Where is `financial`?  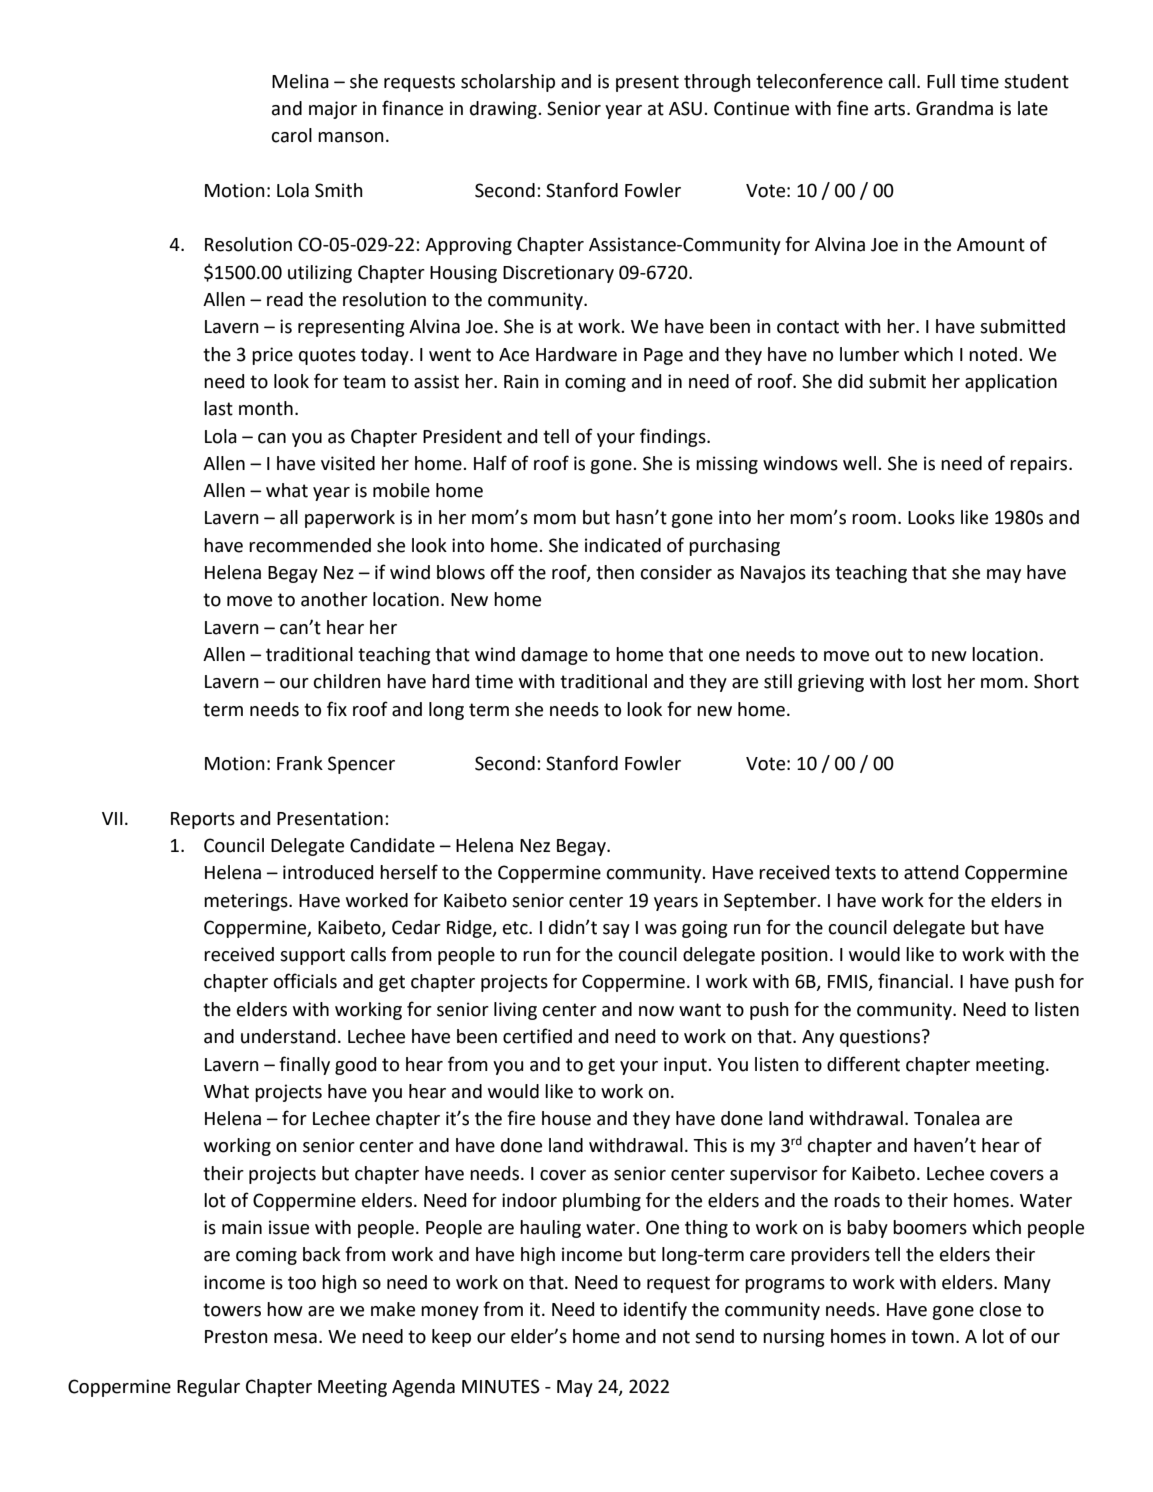 financial is located at coordinates (913, 981).
